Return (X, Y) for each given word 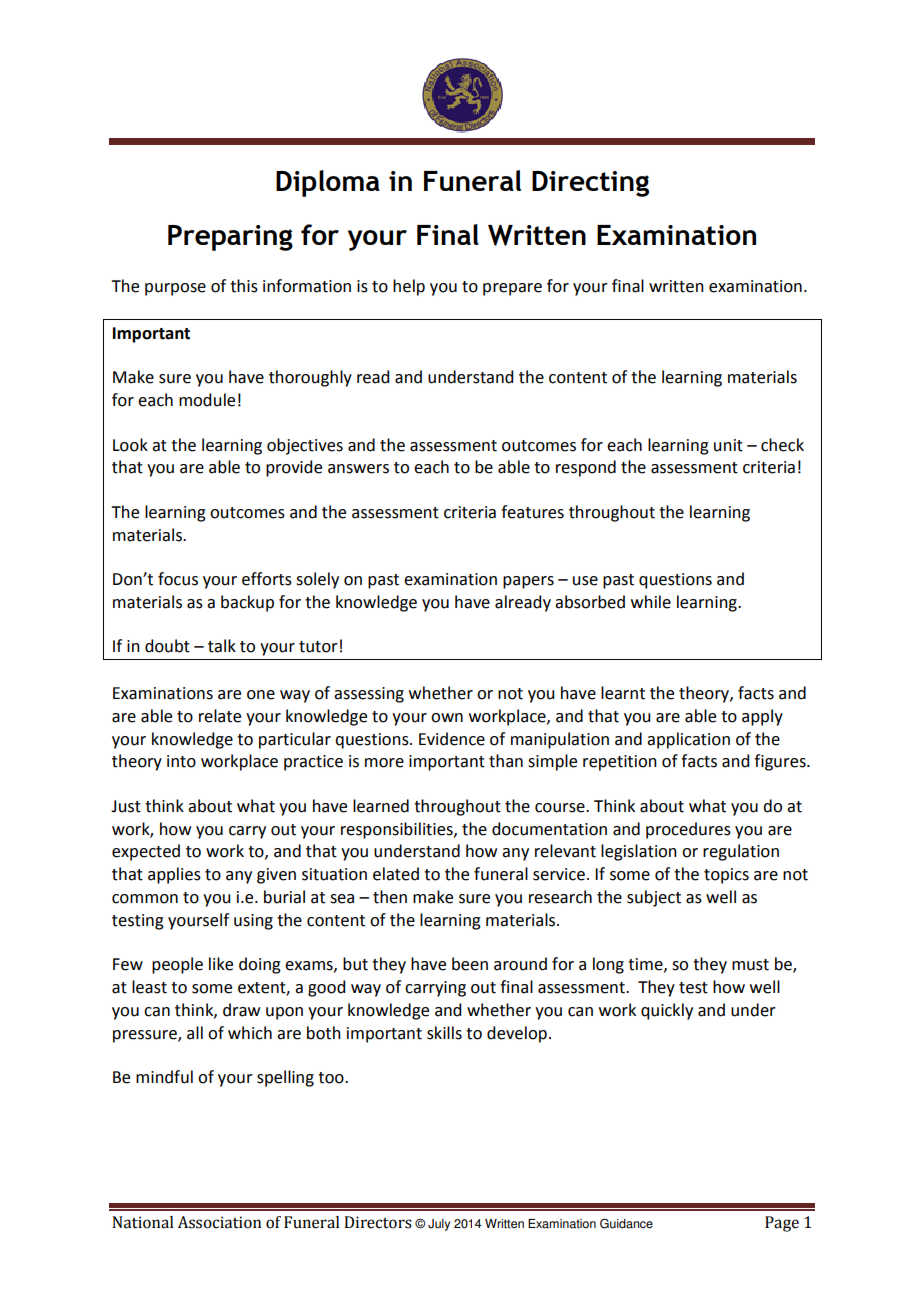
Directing (590, 184)
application (688, 740)
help (409, 287)
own (447, 718)
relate (220, 716)
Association (219, 1222)
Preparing (230, 238)
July (439, 1225)
